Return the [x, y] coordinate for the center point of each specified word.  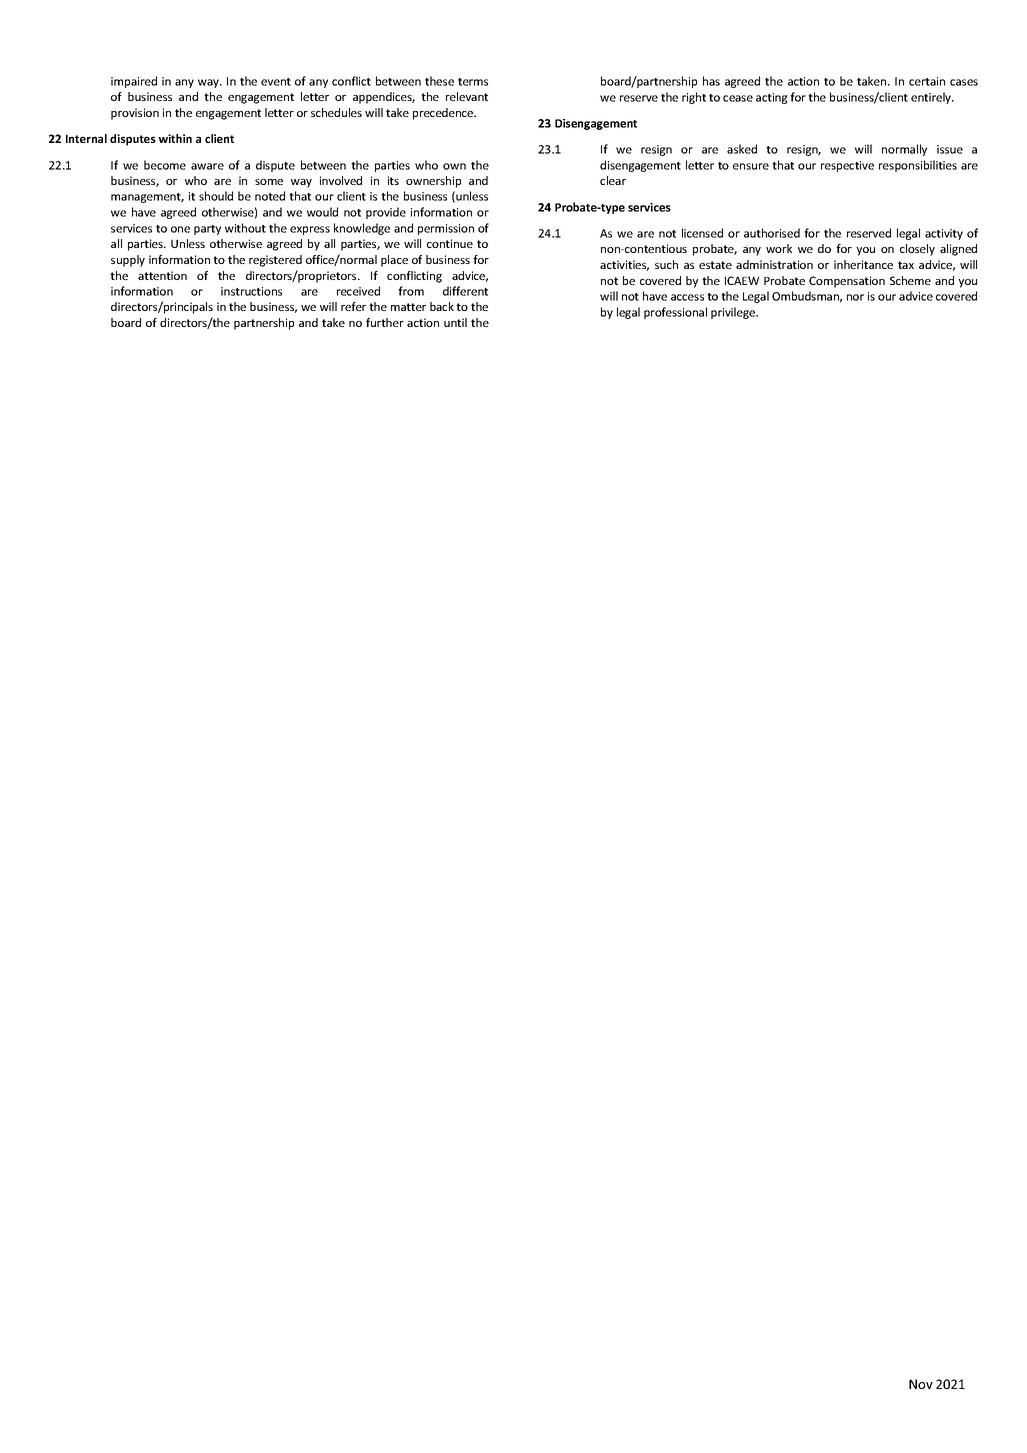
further [385, 322]
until [455, 322]
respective [847, 166]
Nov [921, 1384]
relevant [467, 96]
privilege [734, 313]
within [175, 138]
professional [675, 313]
